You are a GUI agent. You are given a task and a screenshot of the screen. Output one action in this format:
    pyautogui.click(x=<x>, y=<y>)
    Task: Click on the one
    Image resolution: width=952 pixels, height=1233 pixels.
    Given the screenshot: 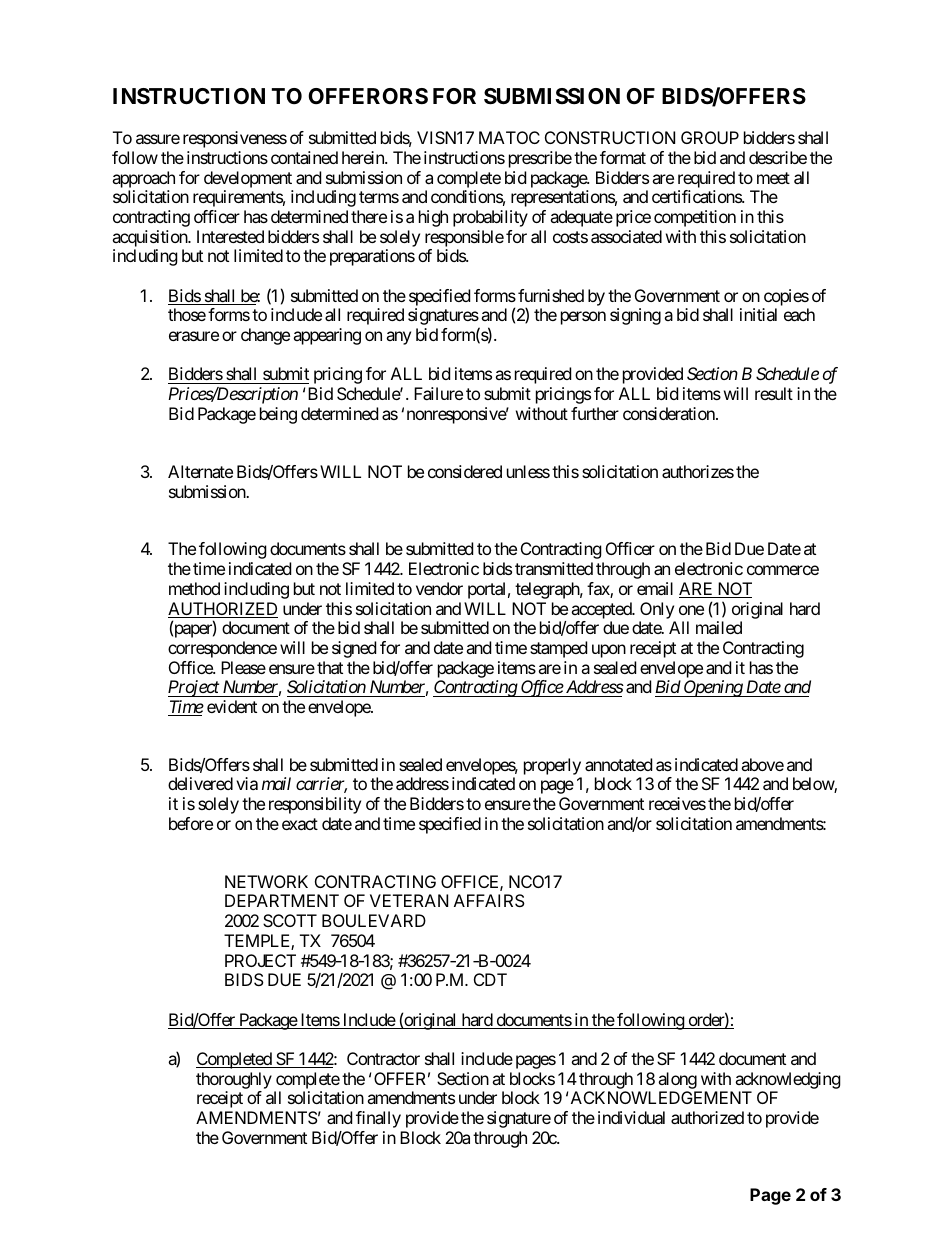 What is the action you would take?
    pyautogui.click(x=691, y=610)
